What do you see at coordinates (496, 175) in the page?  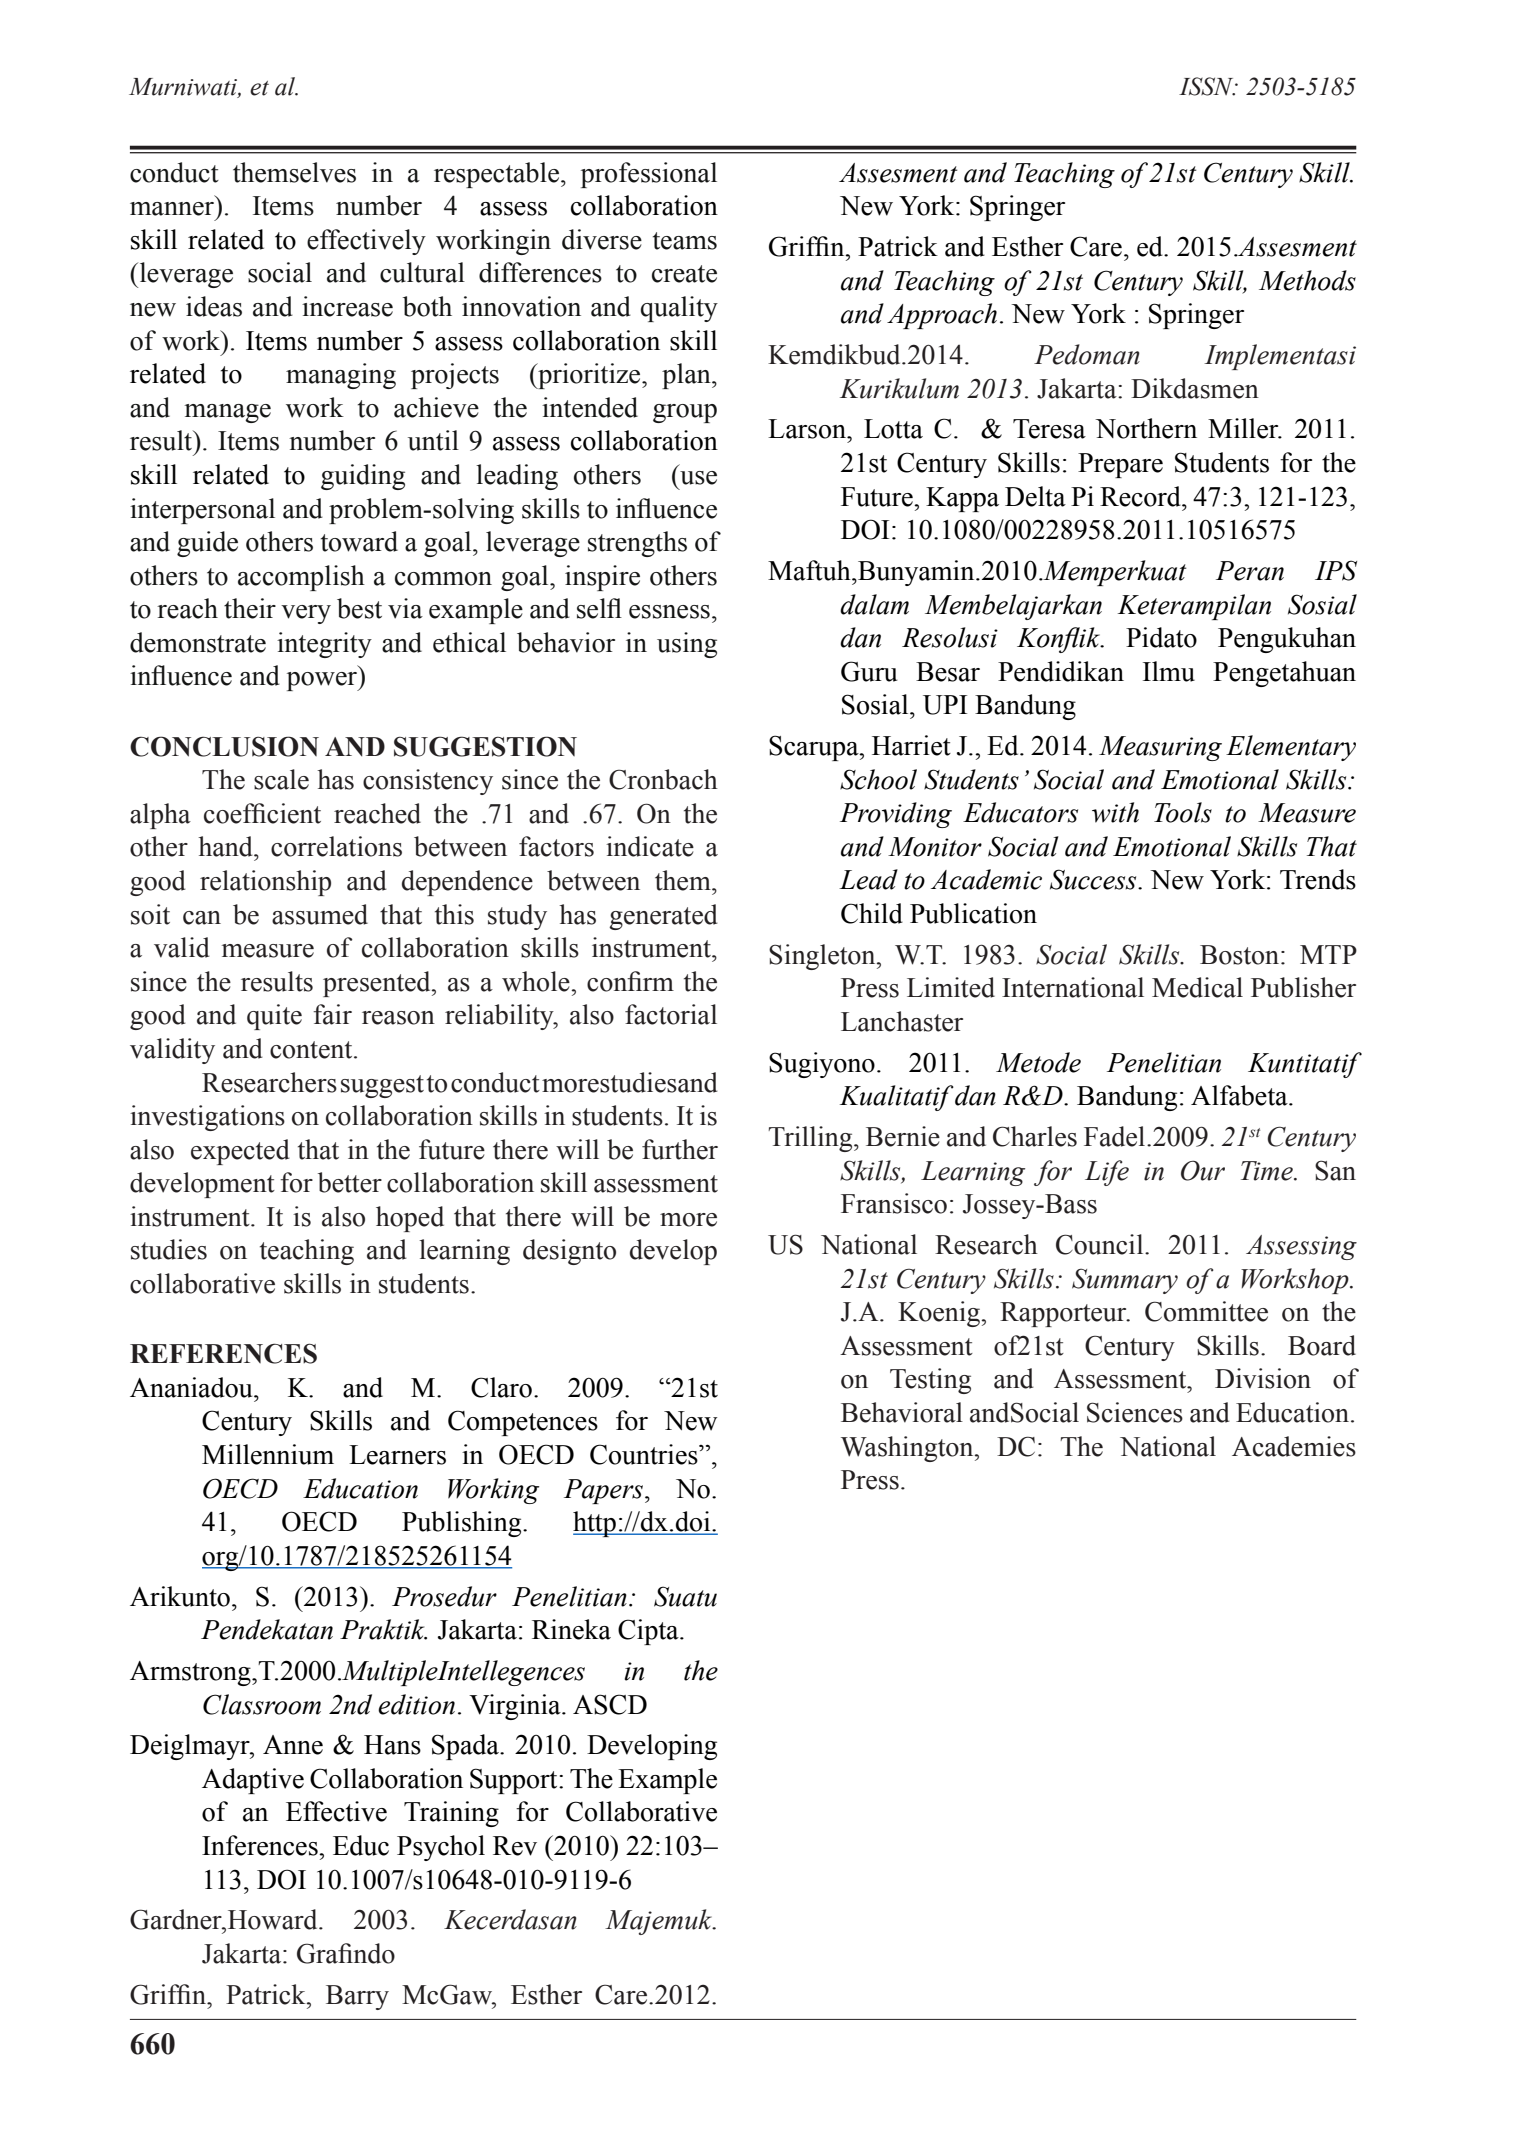 I see `respectable` at bounding box center [496, 175].
